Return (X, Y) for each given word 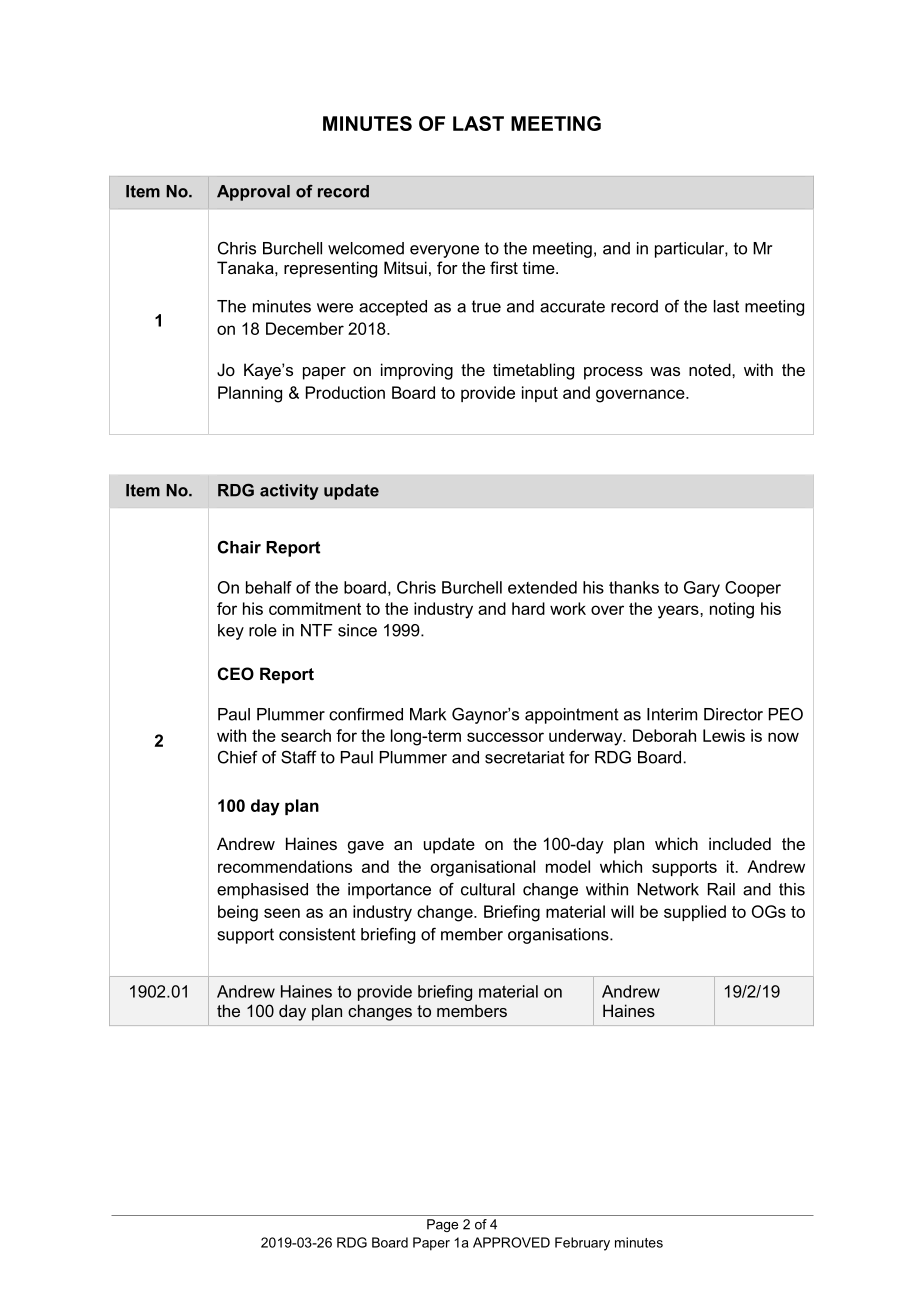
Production (345, 392)
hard (528, 608)
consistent (317, 934)
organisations (559, 936)
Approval (253, 193)
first (504, 267)
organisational (483, 868)
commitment (315, 608)
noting (732, 610)
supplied (695, 913)
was (665, 371)
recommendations (285, 866)
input (540, 394)
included (740, 843)
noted (711, 369)
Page (442, 1225)
